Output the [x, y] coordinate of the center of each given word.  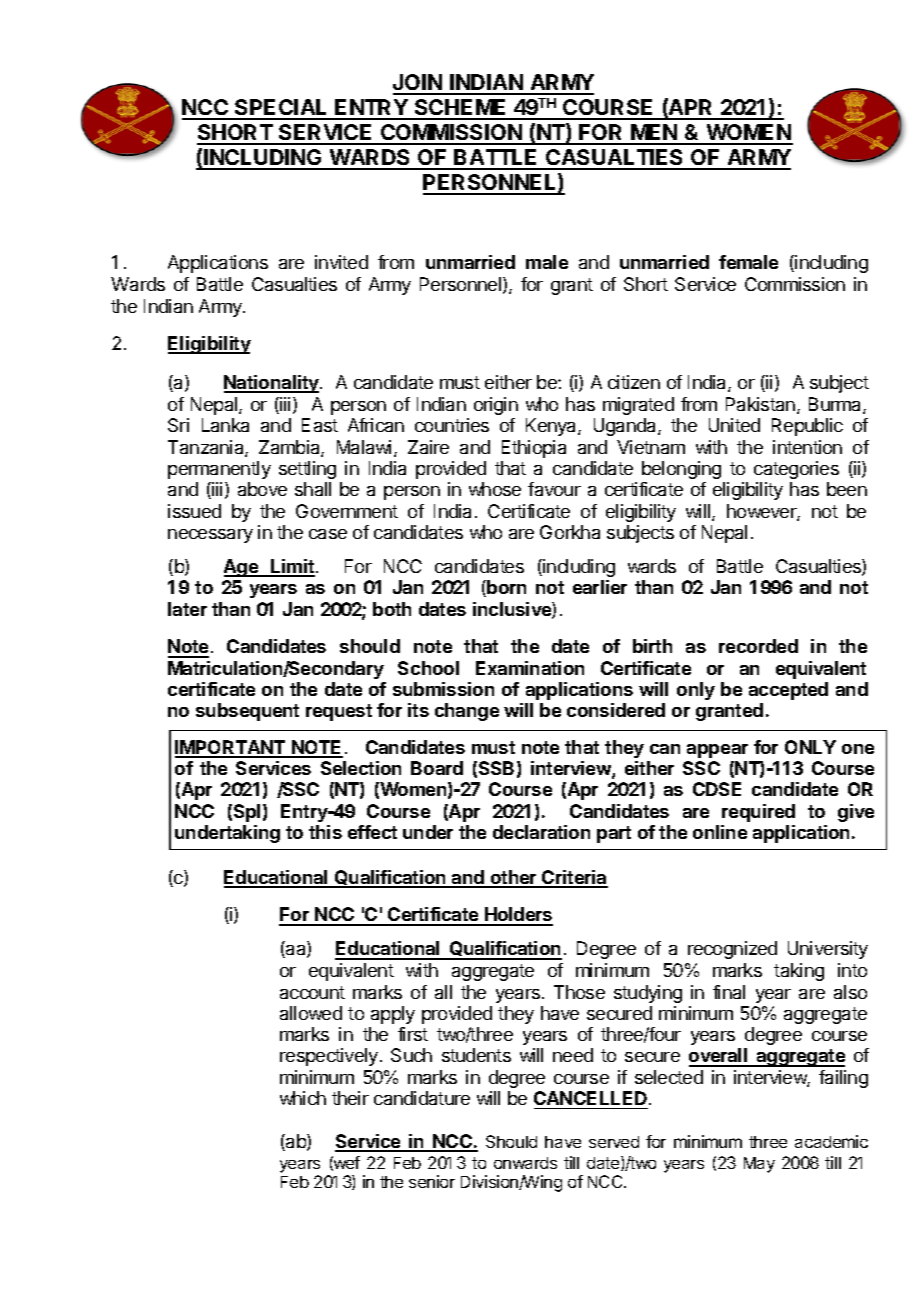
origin [496, 406]
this [325, 832]
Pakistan [762, 405]
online [720, 832]
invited [341, 262]
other [513, 878]
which [303, 1098]
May [759, 1165]
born [506, 587]
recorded [758, 646]
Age [242, 568]
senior [432, 1181]
